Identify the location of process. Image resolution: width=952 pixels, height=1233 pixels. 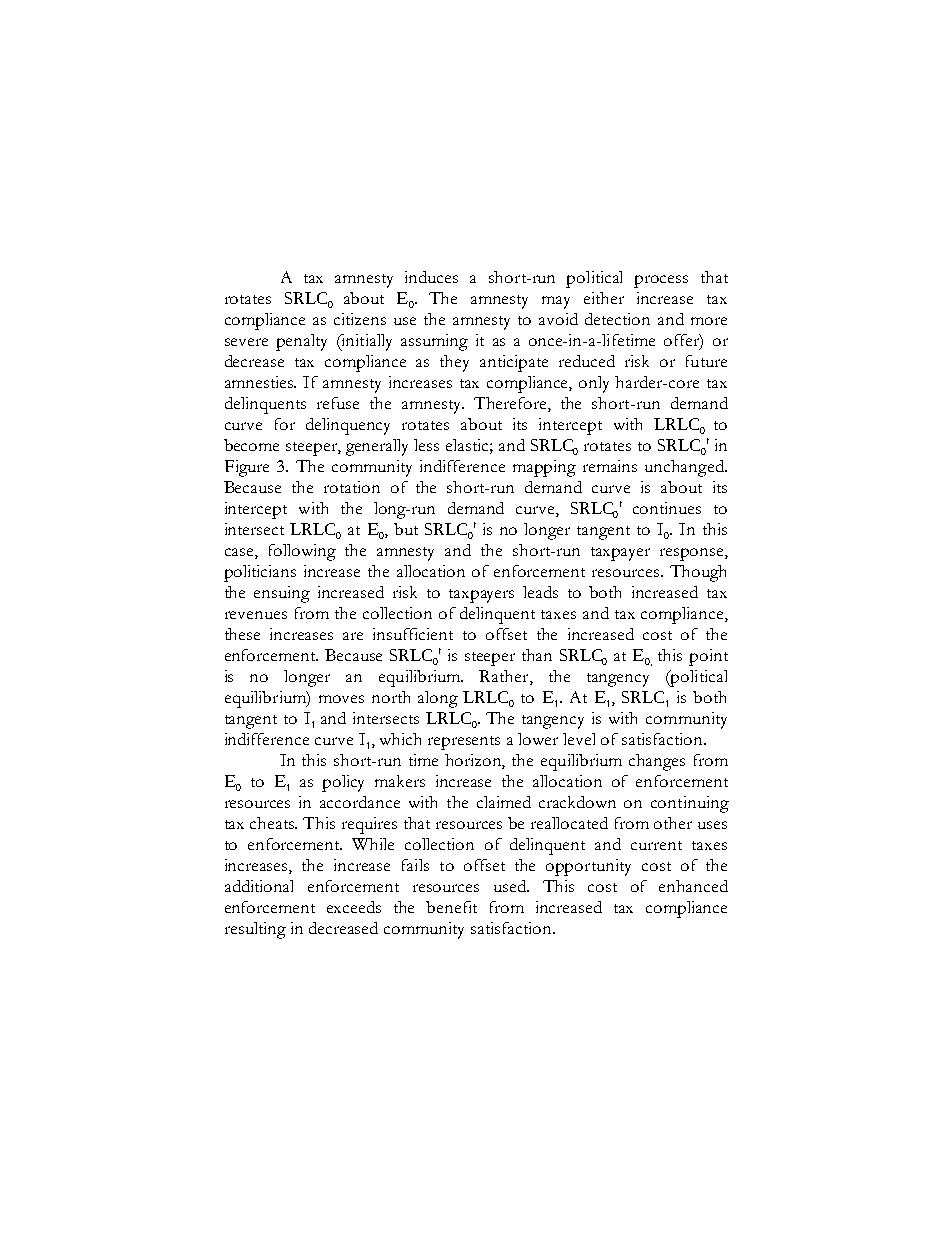
(661, 281).
